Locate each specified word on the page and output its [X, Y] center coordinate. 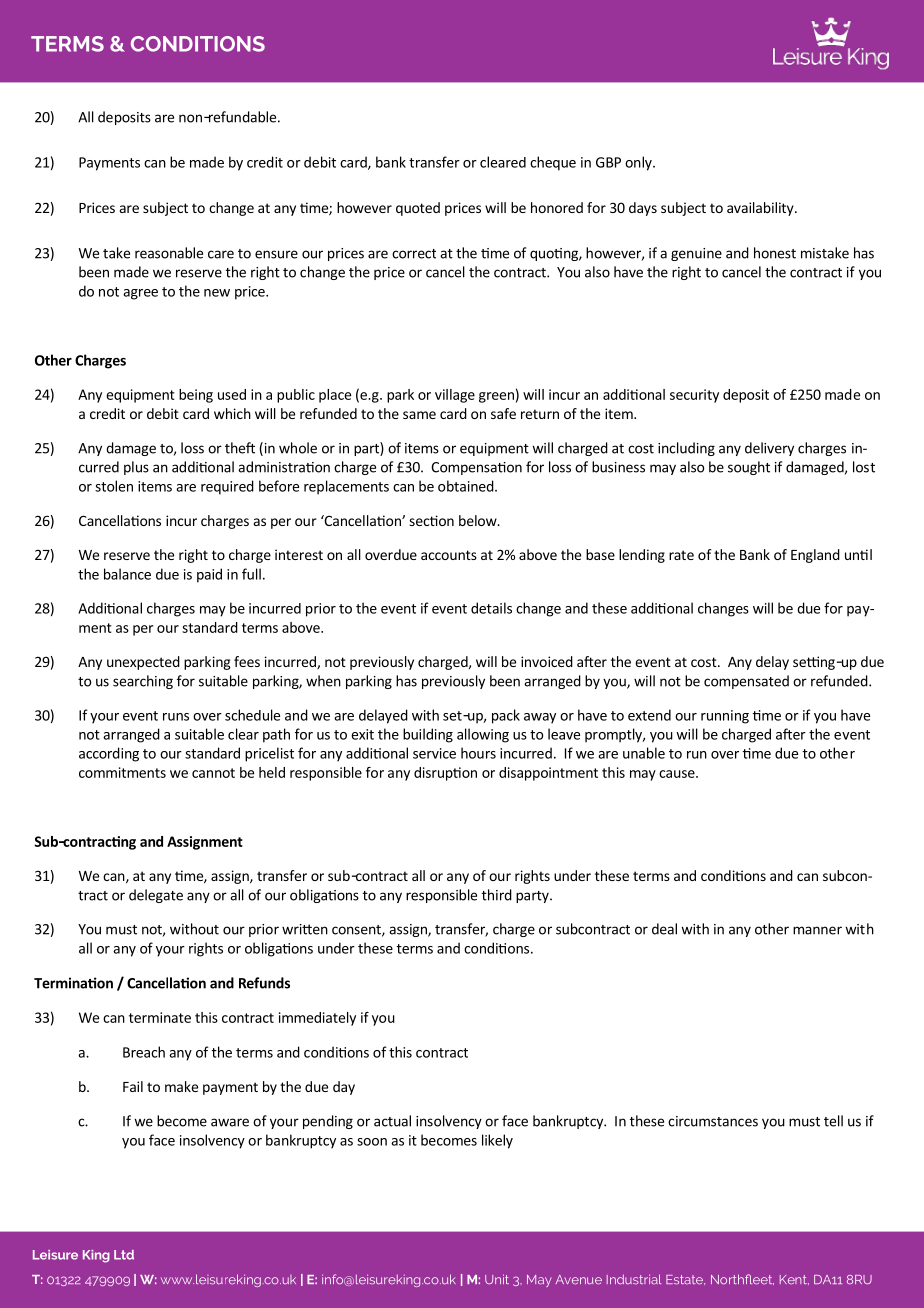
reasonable [169, 253]
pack [506, 716]
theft [240, 448]
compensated [746, 682]
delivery [769, 449]
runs [176, 717]
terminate [160, 1017]
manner [817, 930]
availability [761, 209]
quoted [418, 209]
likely [497, 1141]
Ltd [124, 1255]
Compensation [476, 468]
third [497, 895]
